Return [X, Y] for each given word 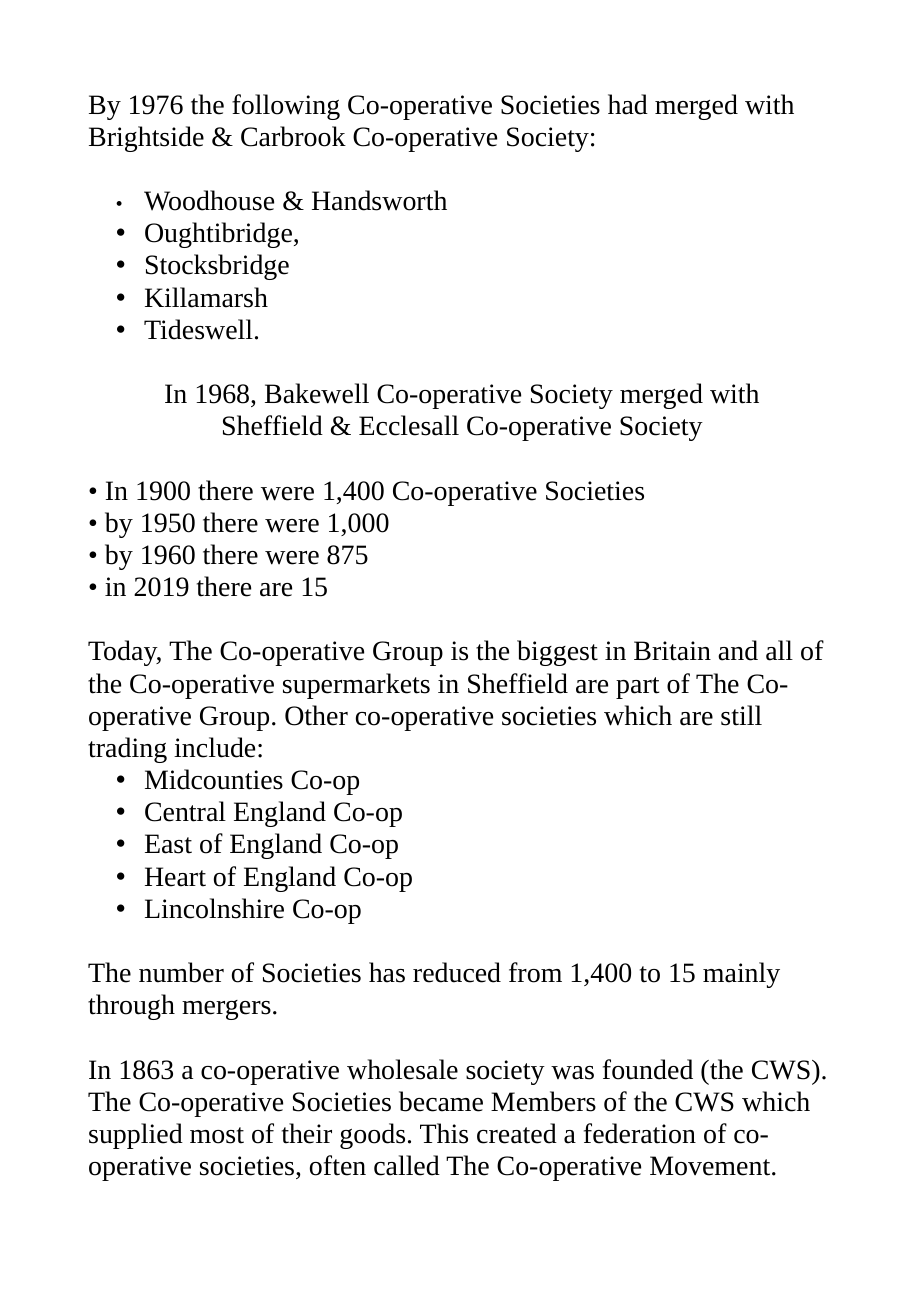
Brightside [146, 139]
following [286, 107]
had [628, 104]
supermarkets [356, 686]
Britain [672, 651]
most [217, 1135]
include [214, 747]
